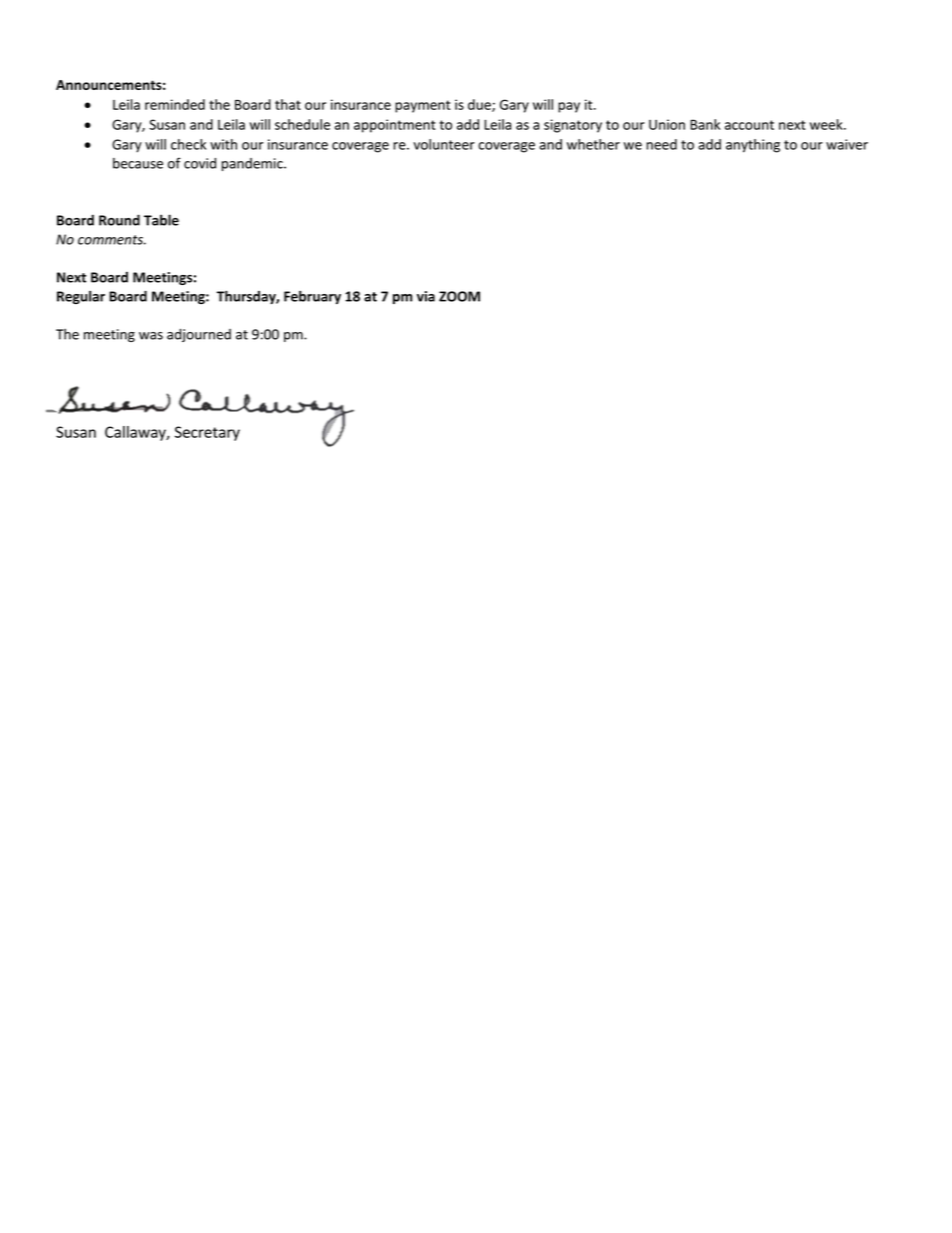 The height and width of the image is (1233, 952). I want to click on due, so click(480, 105).
